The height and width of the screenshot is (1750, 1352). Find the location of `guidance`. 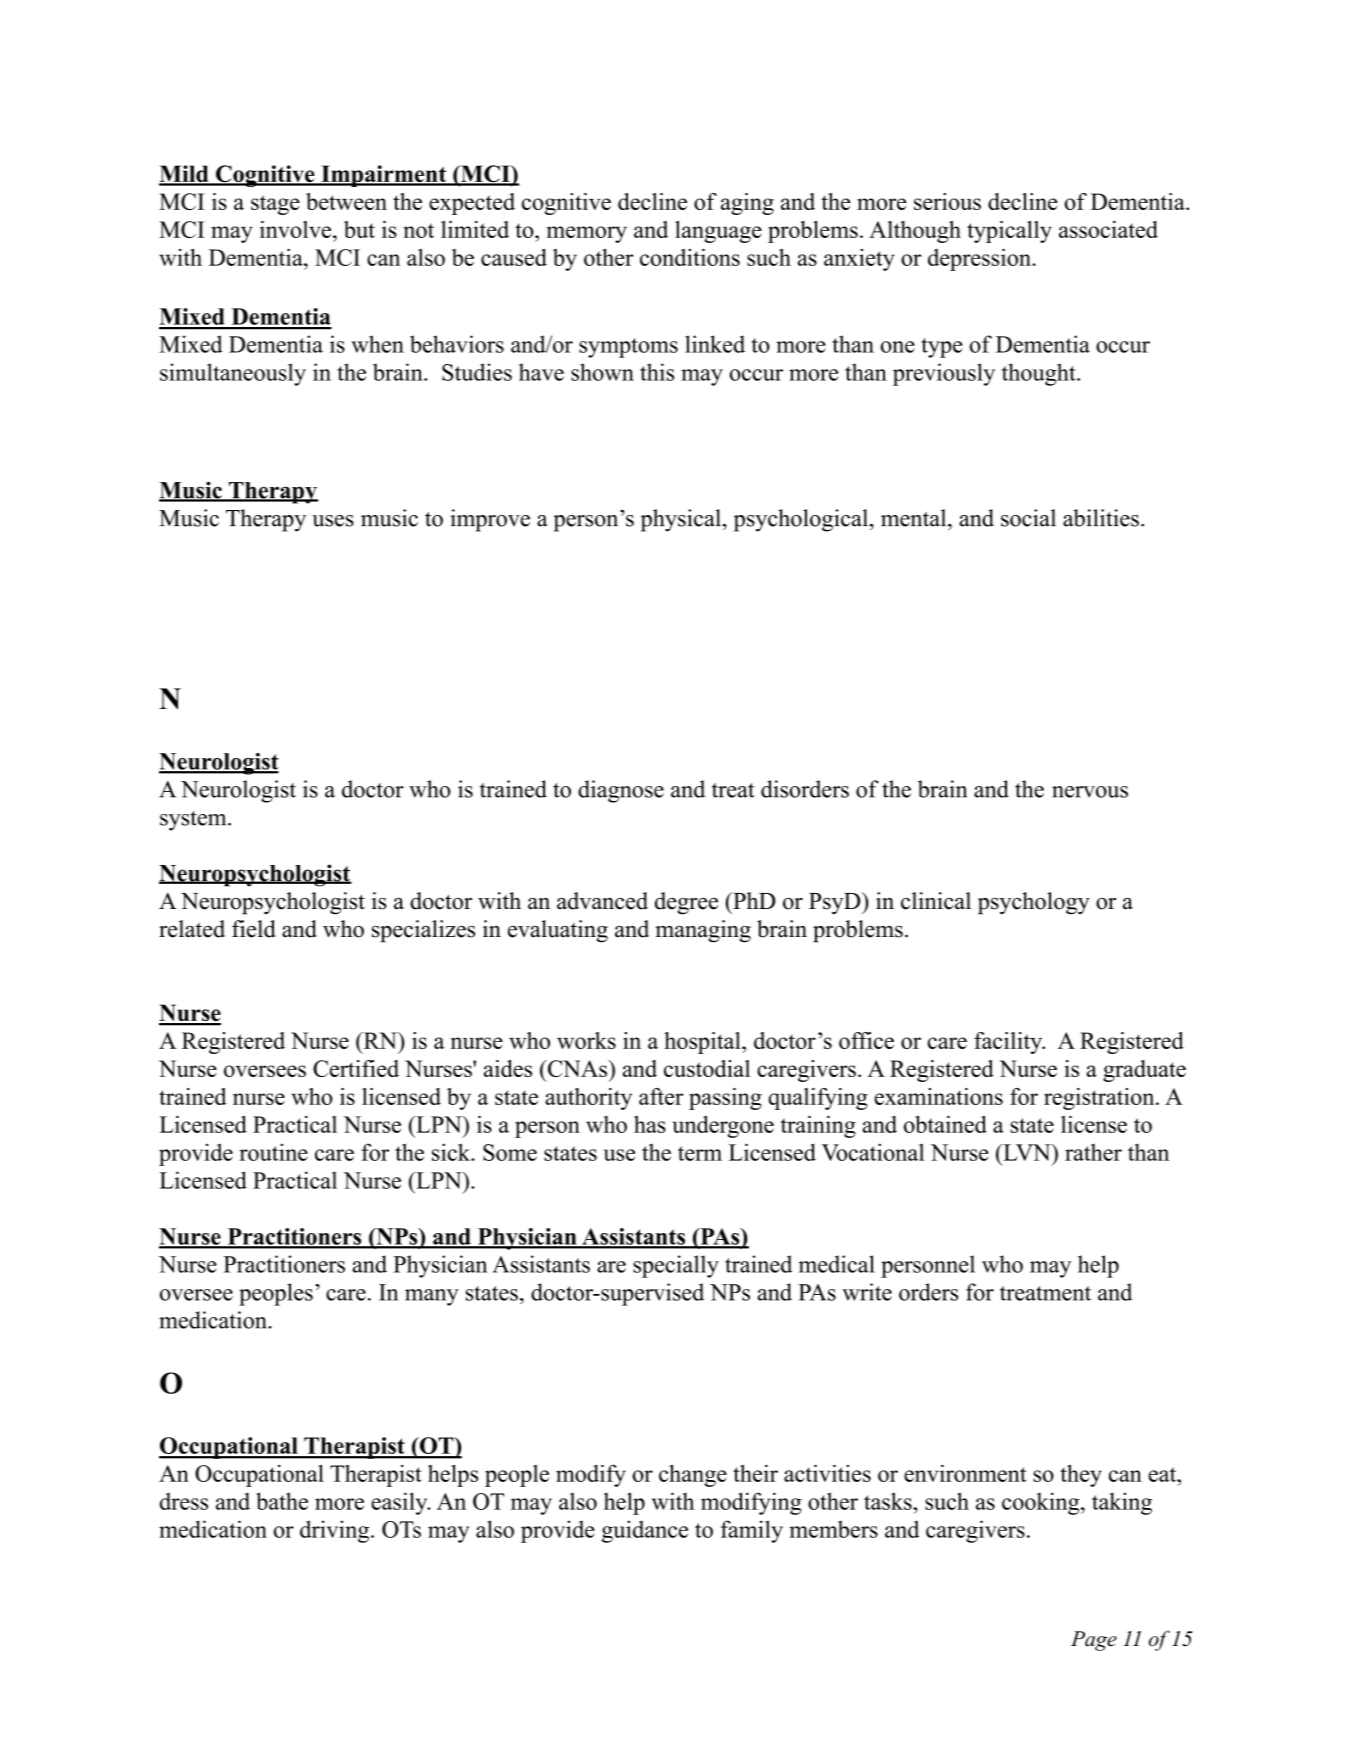

guidance is located at coordinates (645, 1531).
